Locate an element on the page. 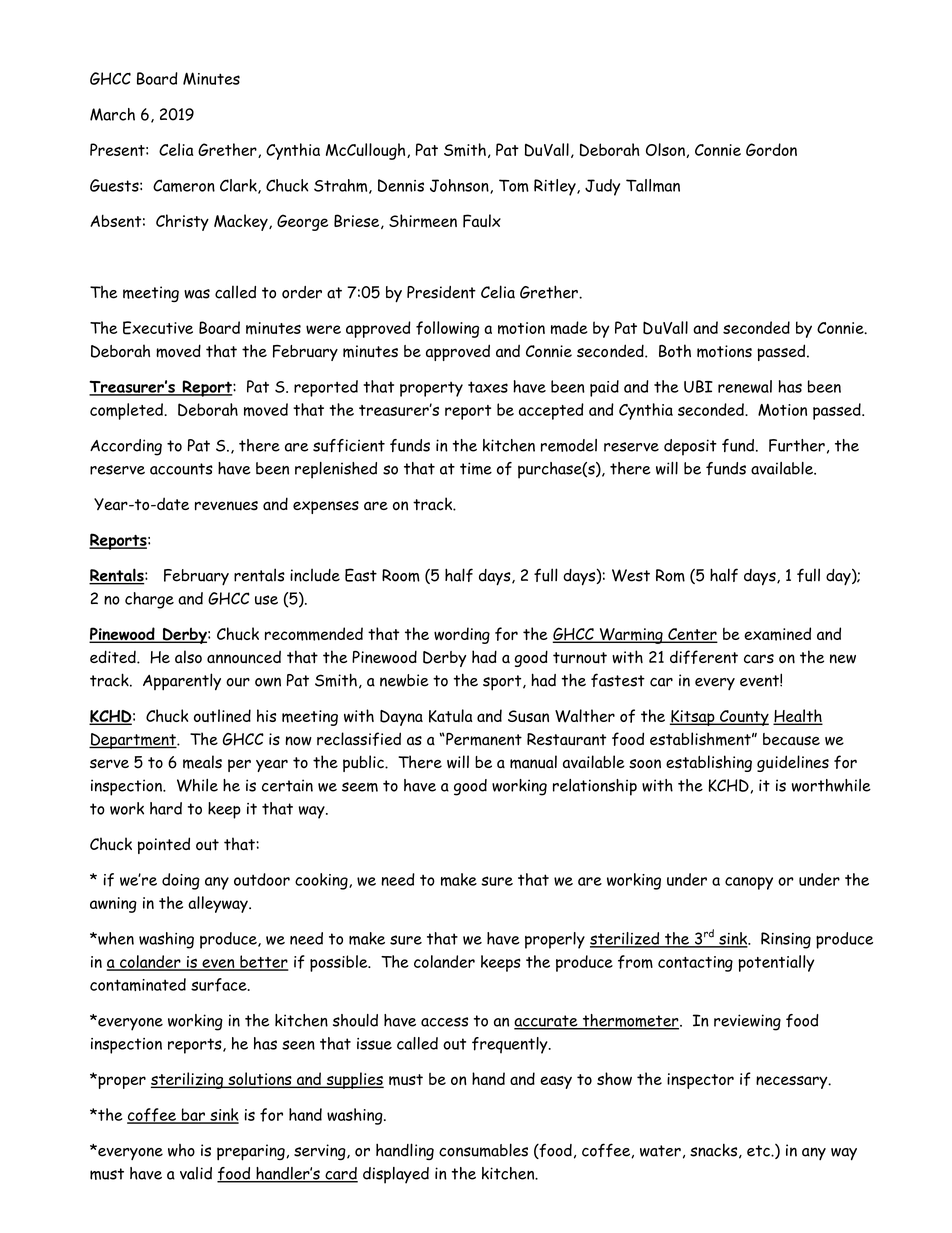 Image resolution: width=952 pixels, height=1233 pixels. who is located at coordinates (181, 1150).
